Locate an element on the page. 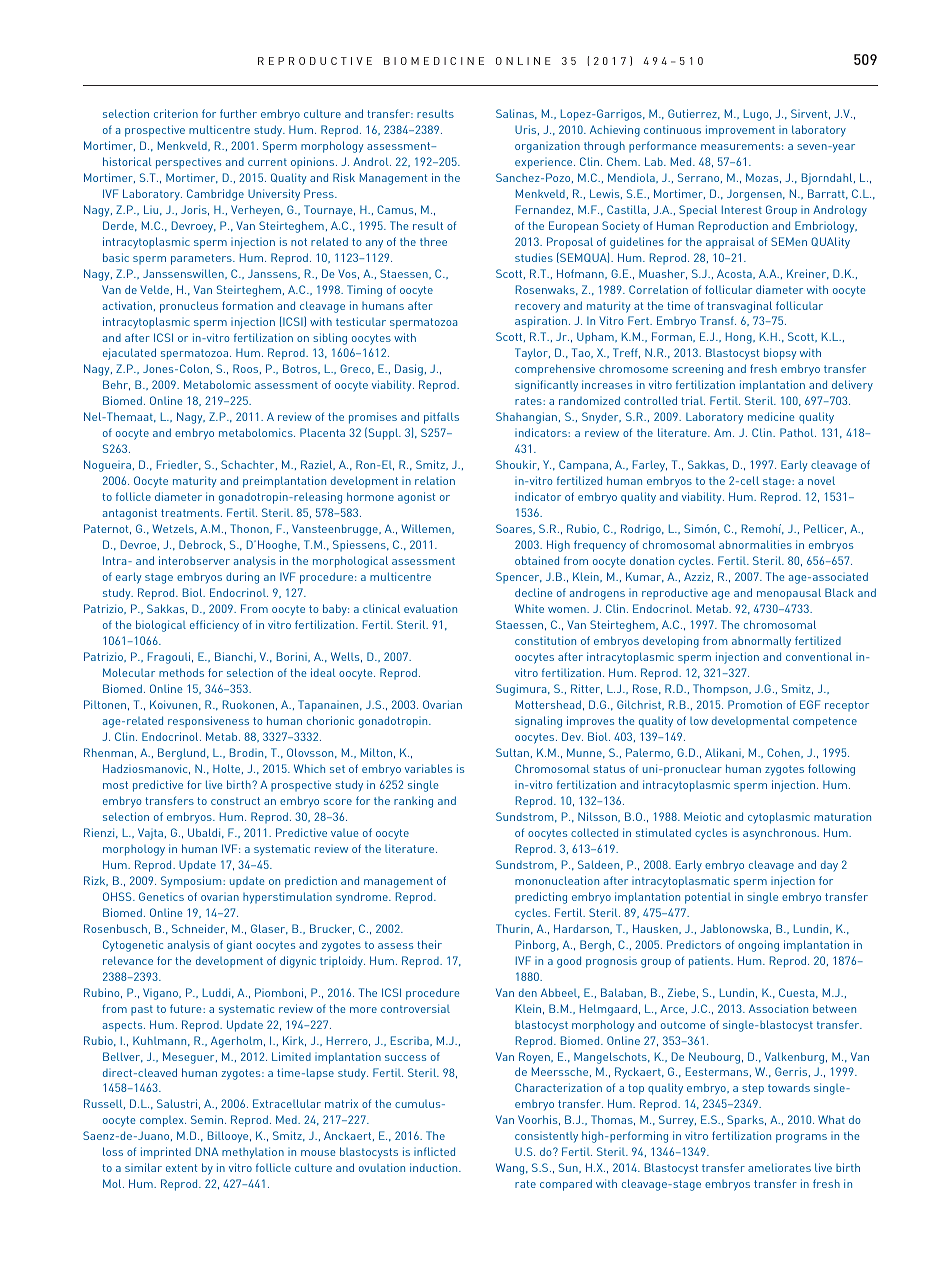  improvement is located at coordinates (740, 131).
